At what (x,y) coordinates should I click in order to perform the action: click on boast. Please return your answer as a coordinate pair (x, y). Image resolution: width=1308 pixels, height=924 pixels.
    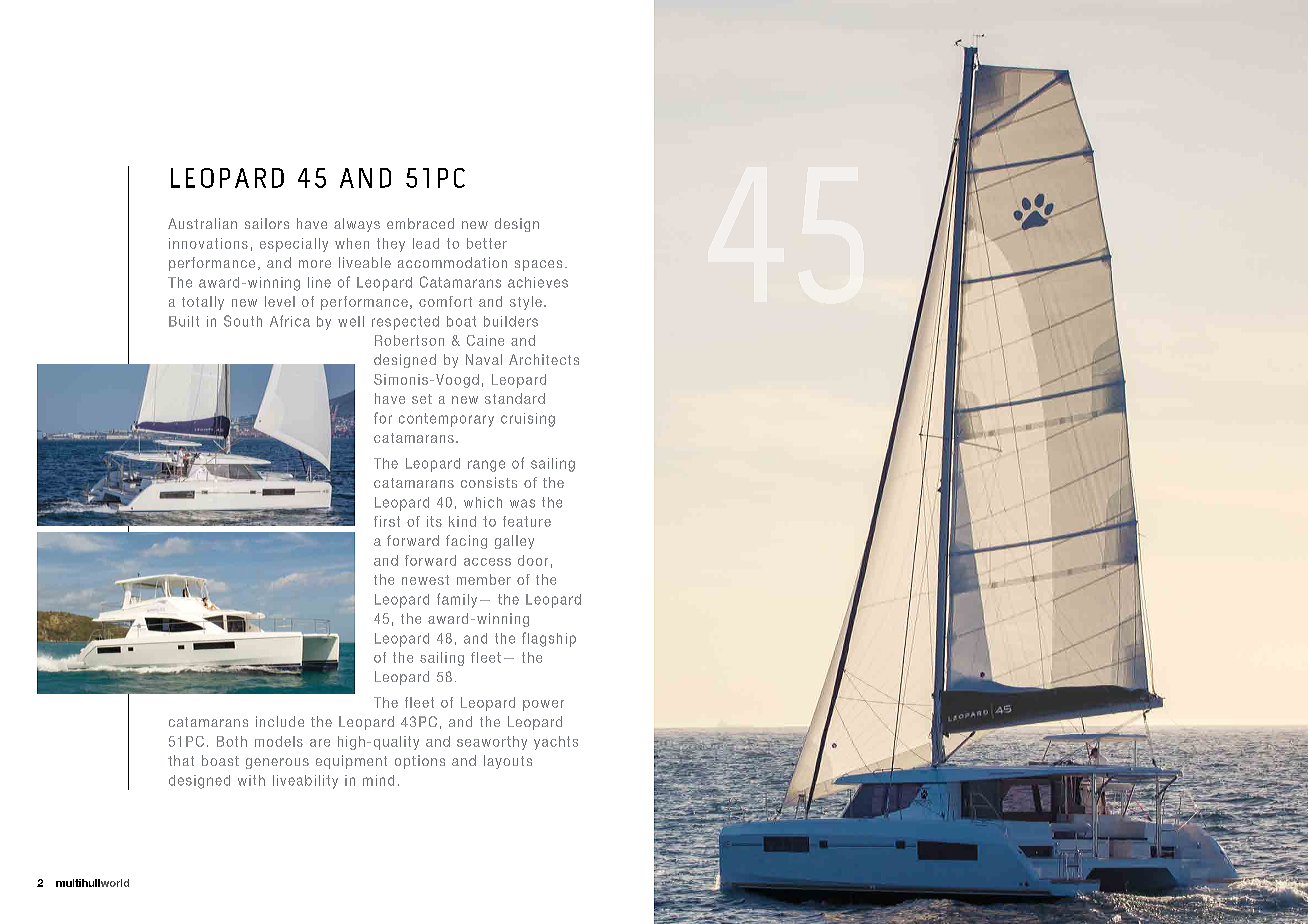
    Looking at the image, I should click on (220, 760).
